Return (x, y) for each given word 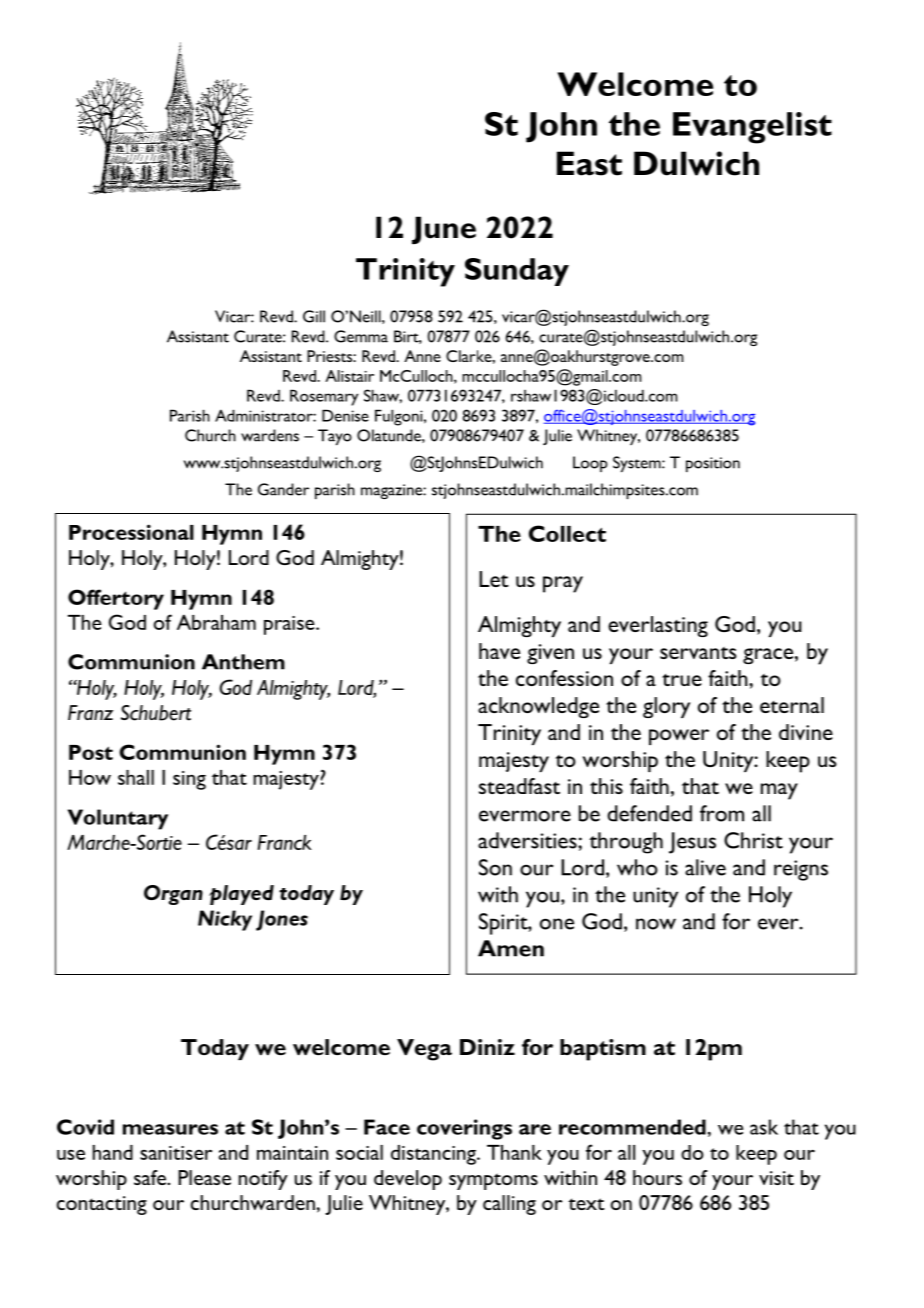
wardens (270, 435)
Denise (345, 415)
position (713, 464)
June (444, 230)
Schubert (156, 713)
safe (151, 1177)
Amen (511, 948)
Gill (314, 316)
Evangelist (752, 128)
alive (705, 867)
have (499, 651)
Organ (173, 895)
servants (698, 653)
